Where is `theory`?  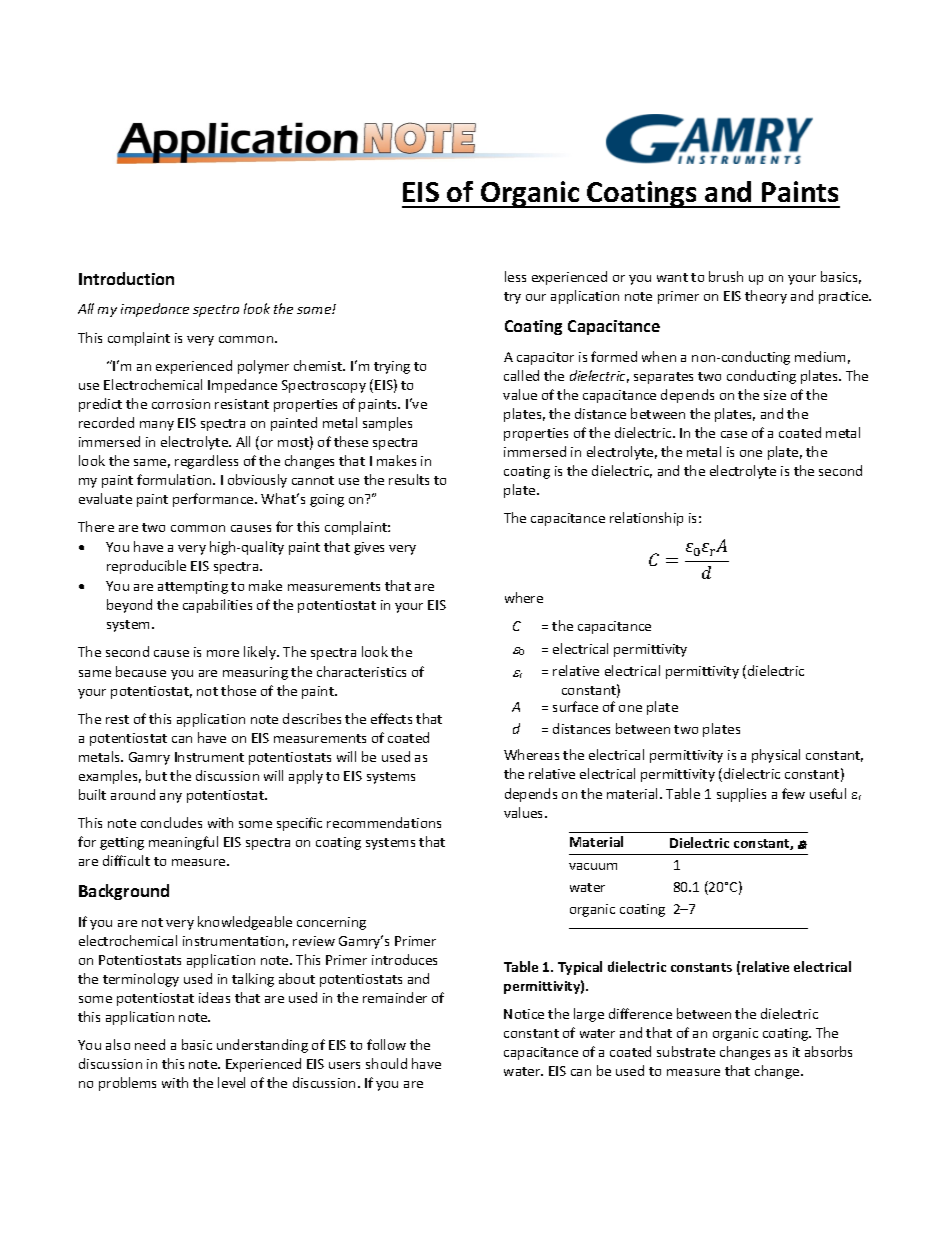
theory is located at coordinates (766, 297).
